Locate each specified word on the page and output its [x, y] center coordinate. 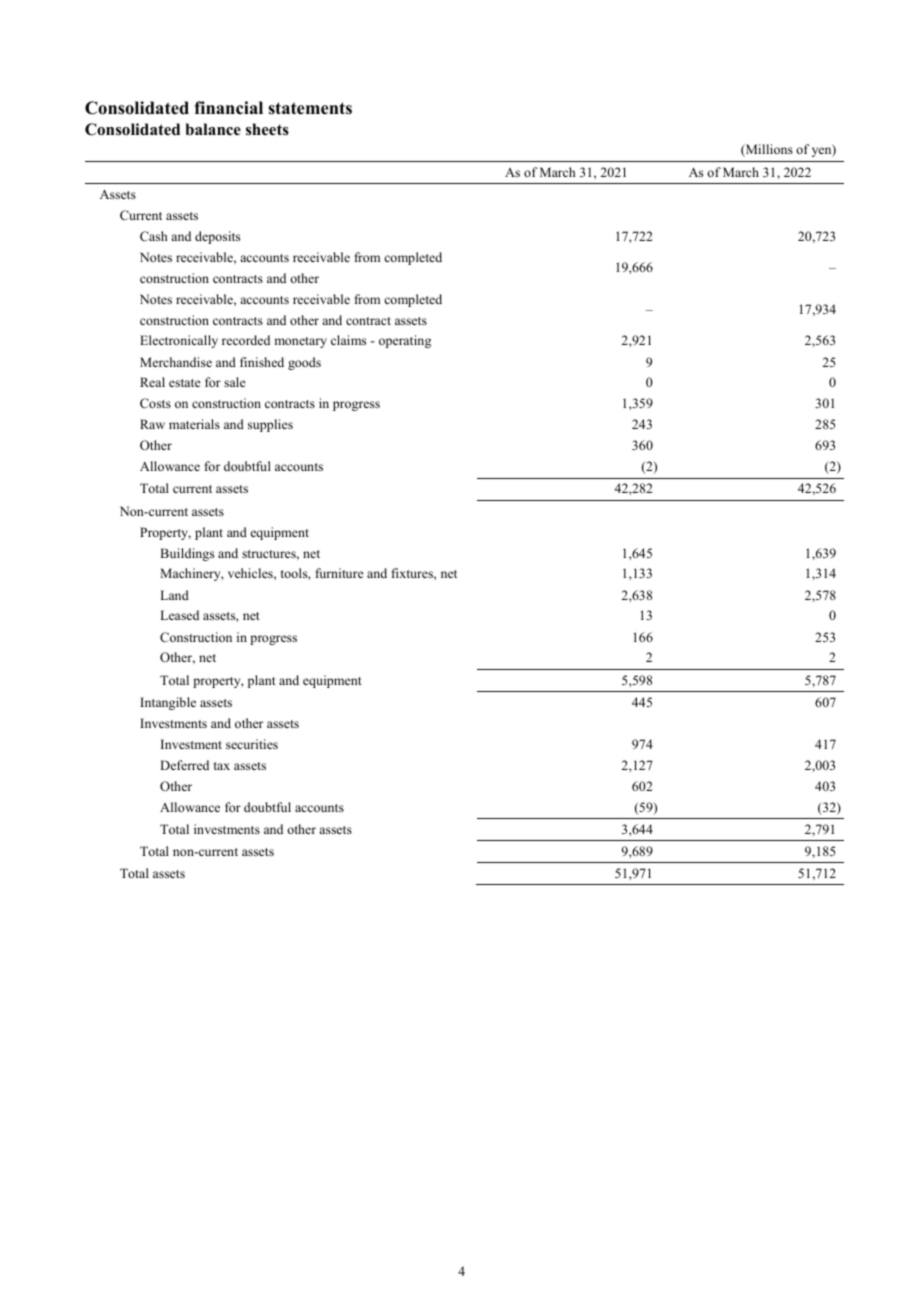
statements [310, 108]
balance [213, 129]
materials [194, 424]
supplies [270, 425]
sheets [267, 129]
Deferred [184, 765]
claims [348, 340]
